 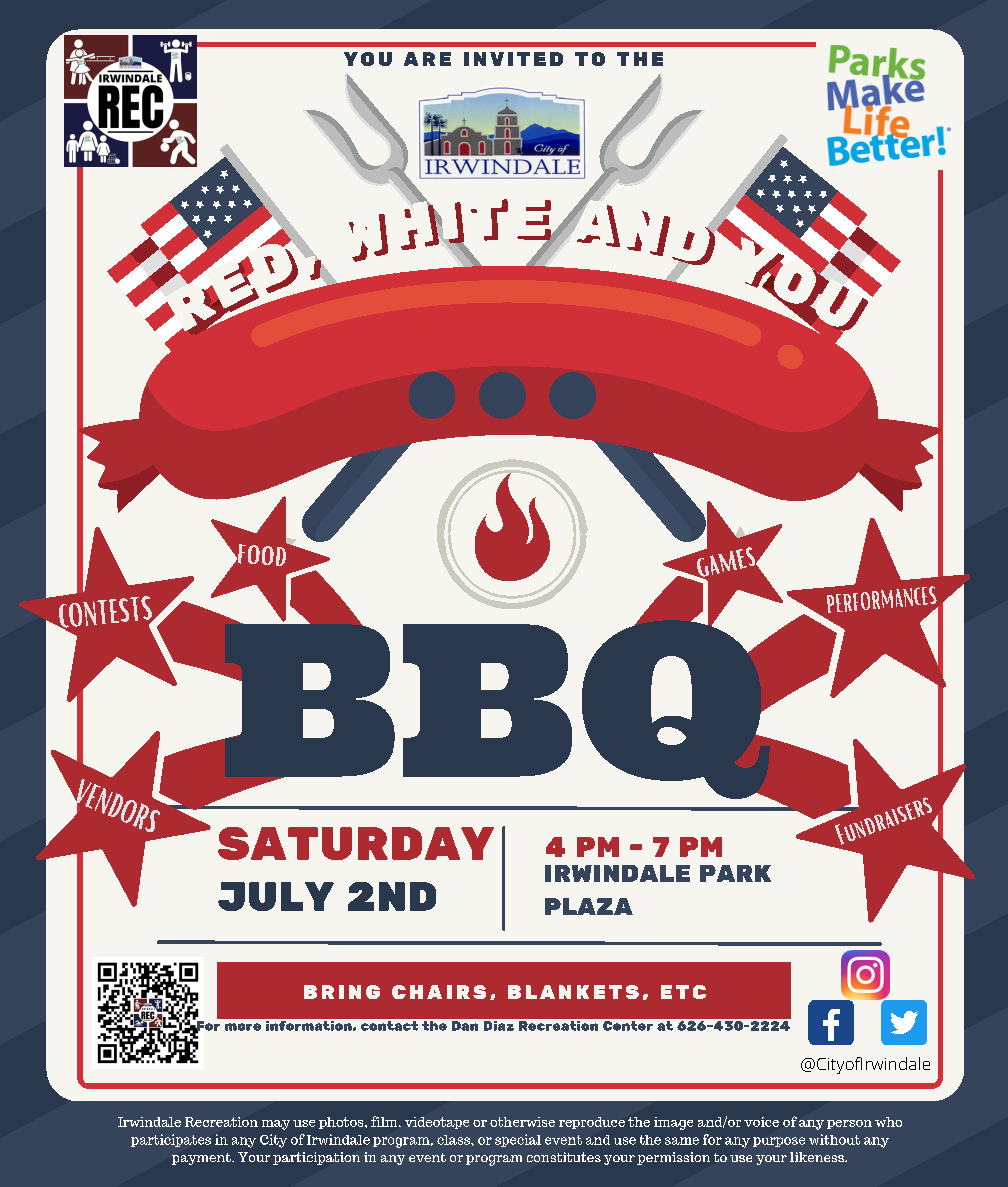 I want to click on PARK, so click(x=735, y=873).
